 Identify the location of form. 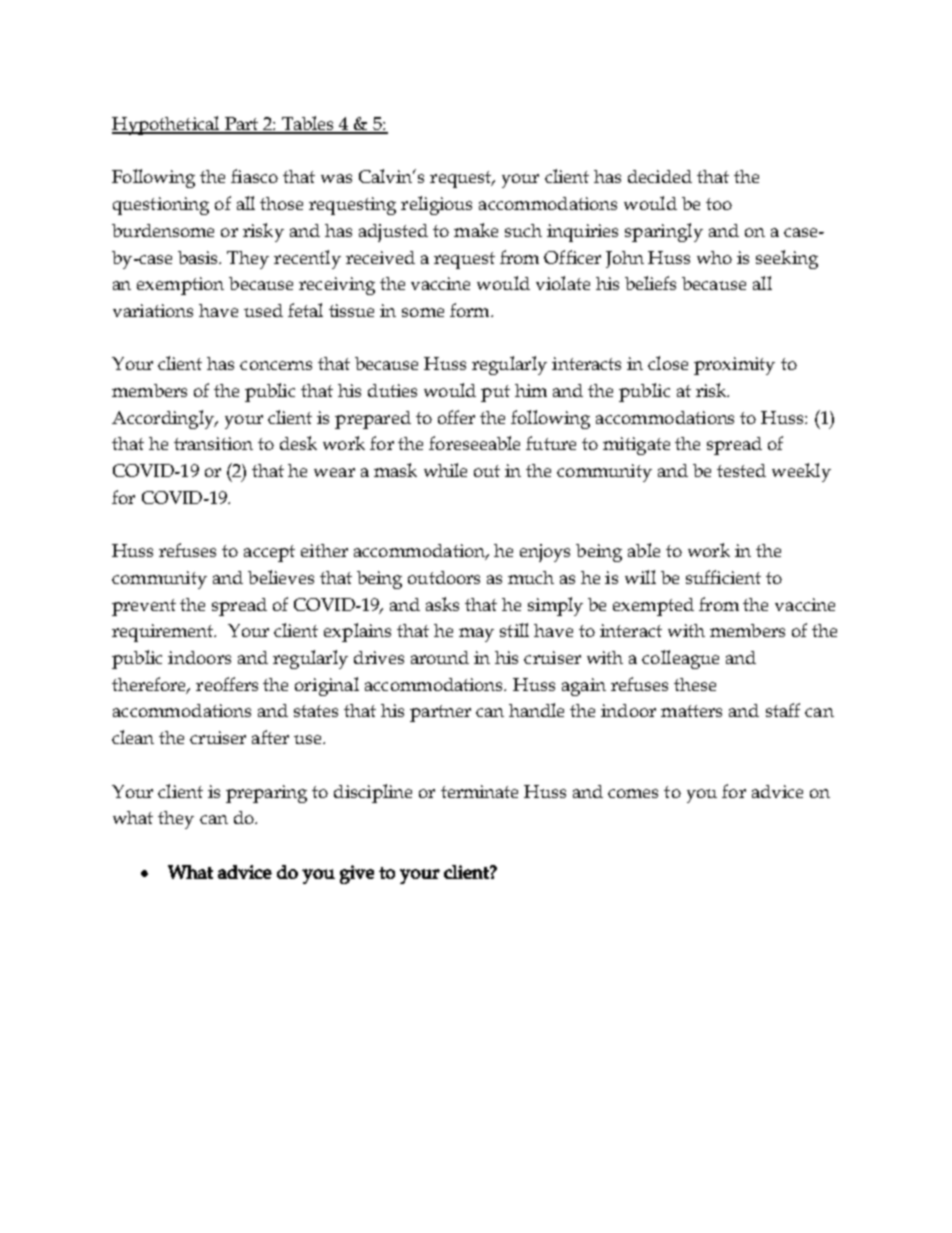
(471, 310).
